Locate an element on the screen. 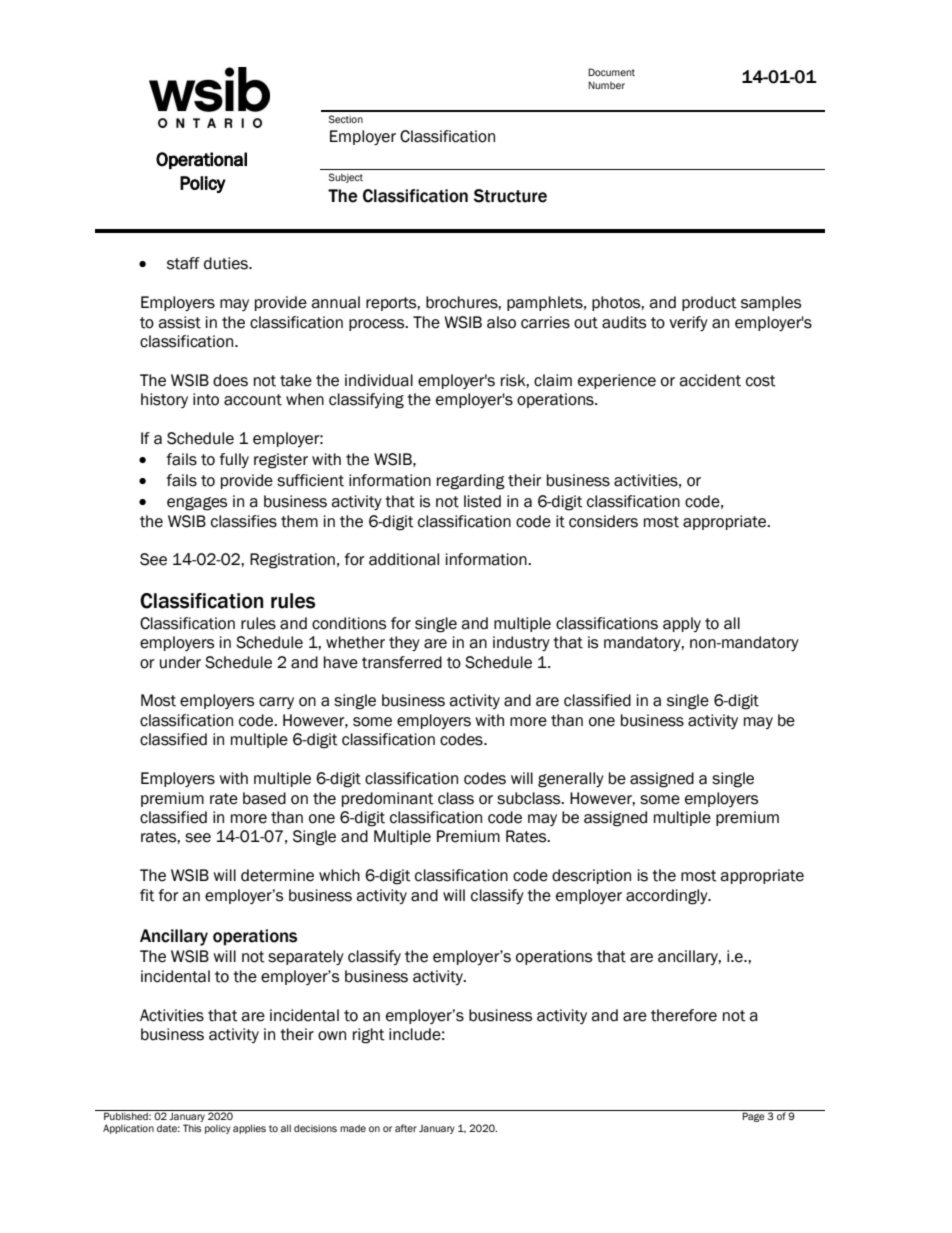 This screenshot has height=1233, width=952. fully is located at coordinates (234, 460).
